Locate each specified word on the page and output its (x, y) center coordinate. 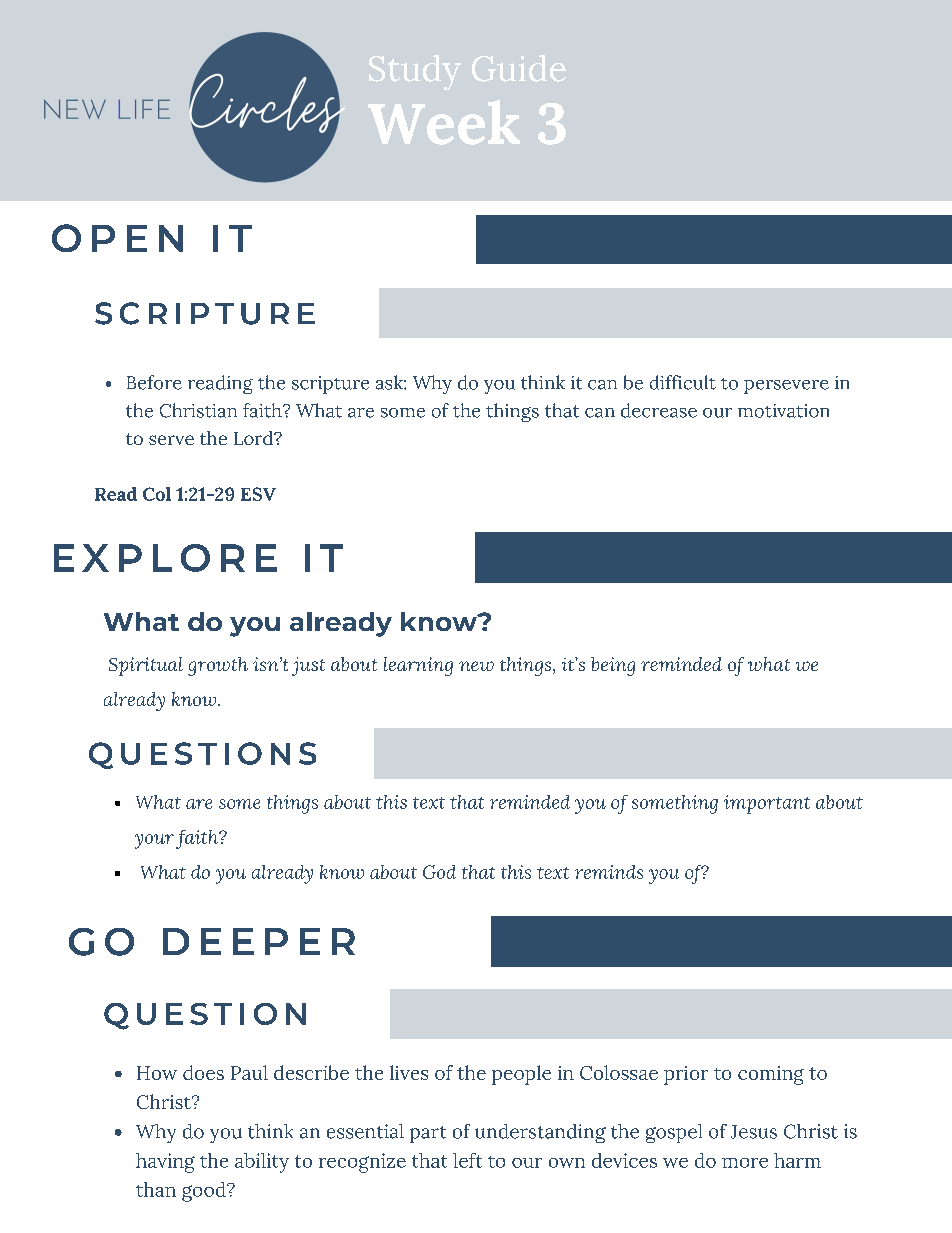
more (745, 1163)
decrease (659, 410)
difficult (683, 382)
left (467, 1160)
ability (262, 1163)
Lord (254, 438)
